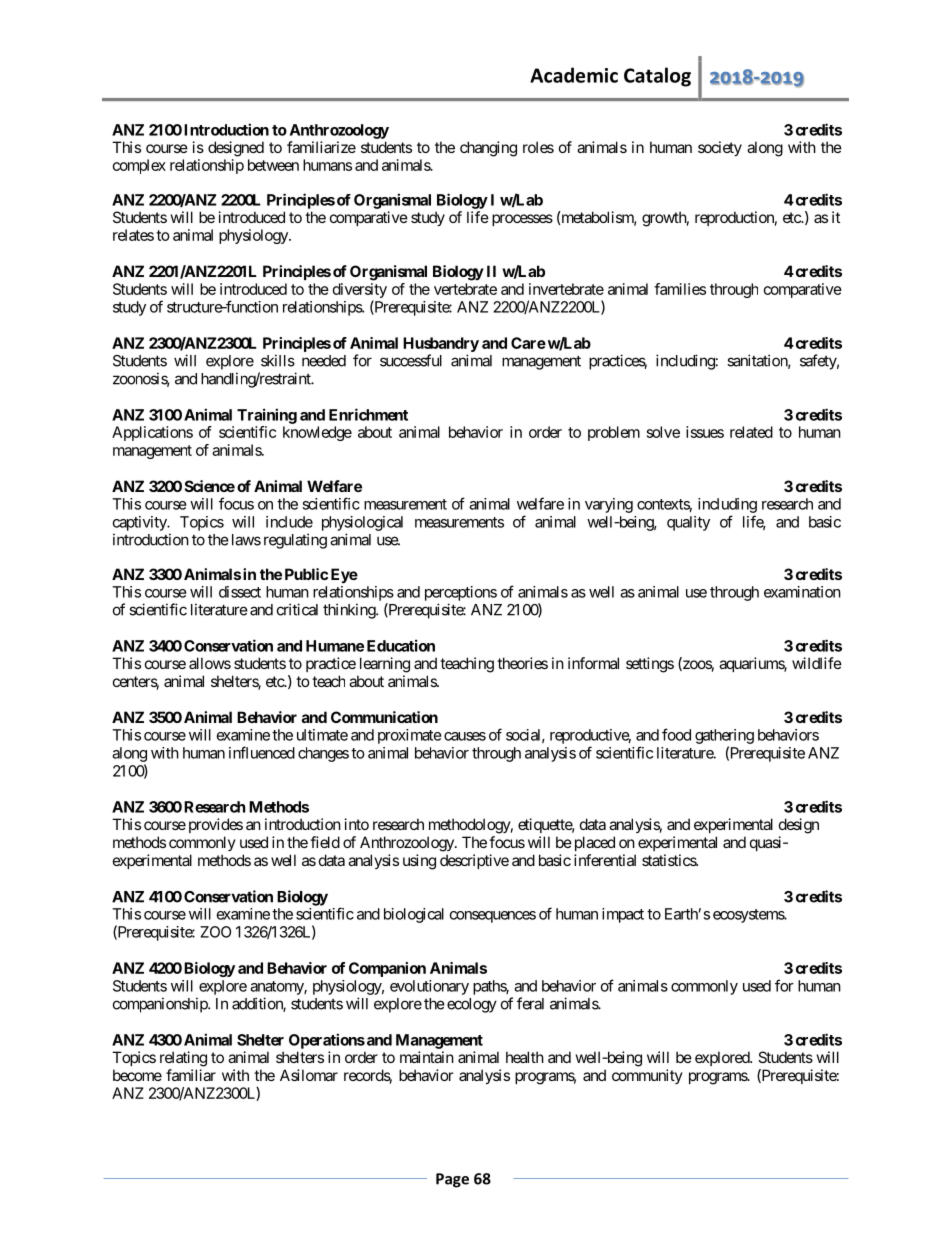 Image resolution: width=952 pixels, height=1233 pixels. I want to click on descriptive, so click(474, 861).
